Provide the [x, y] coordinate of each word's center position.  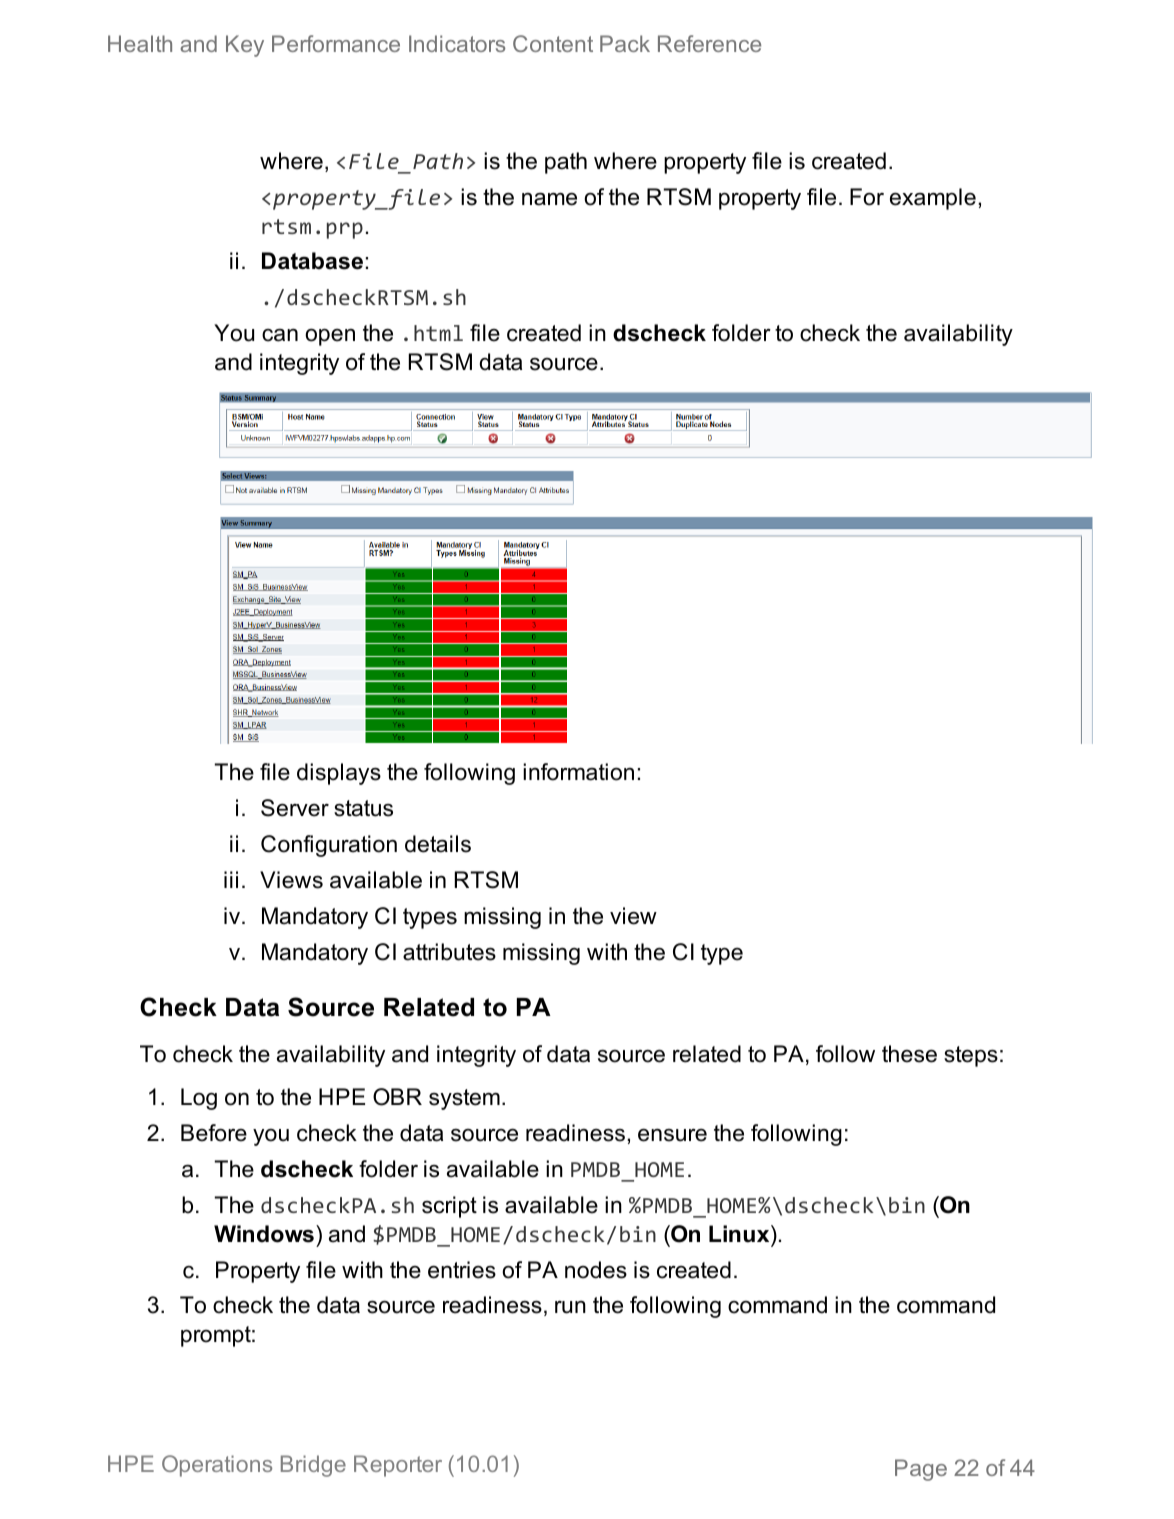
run [570, 1307]
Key [245, 46]
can [280, 335]
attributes [449, 952]
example [933, 199]
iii [231, 879]
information [578, 772]
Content [553, 43]
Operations [217, 1466]
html [438, 333]
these [909, 1054]
